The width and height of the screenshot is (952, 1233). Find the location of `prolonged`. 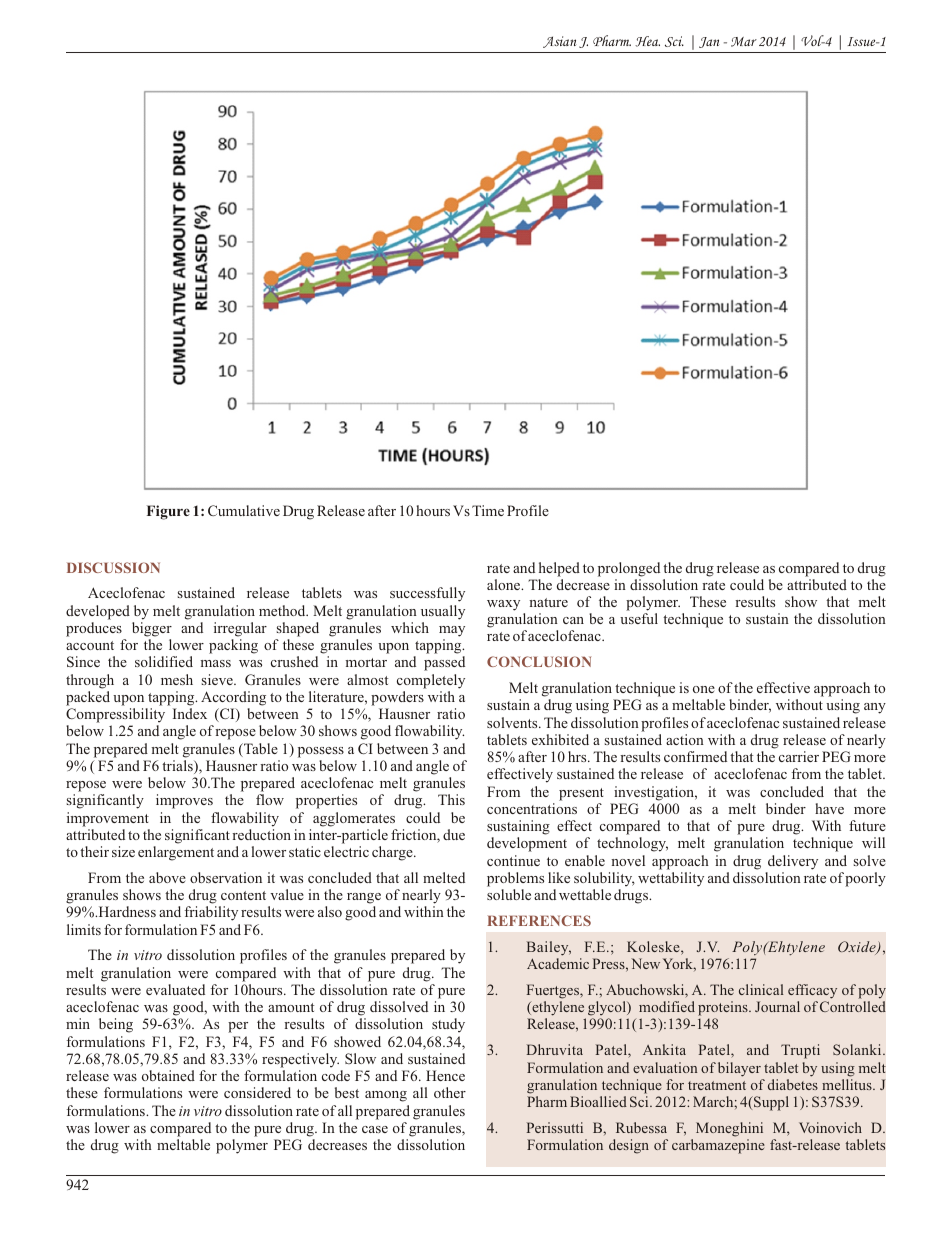

prolonged is located at coordinates (629, 569).
